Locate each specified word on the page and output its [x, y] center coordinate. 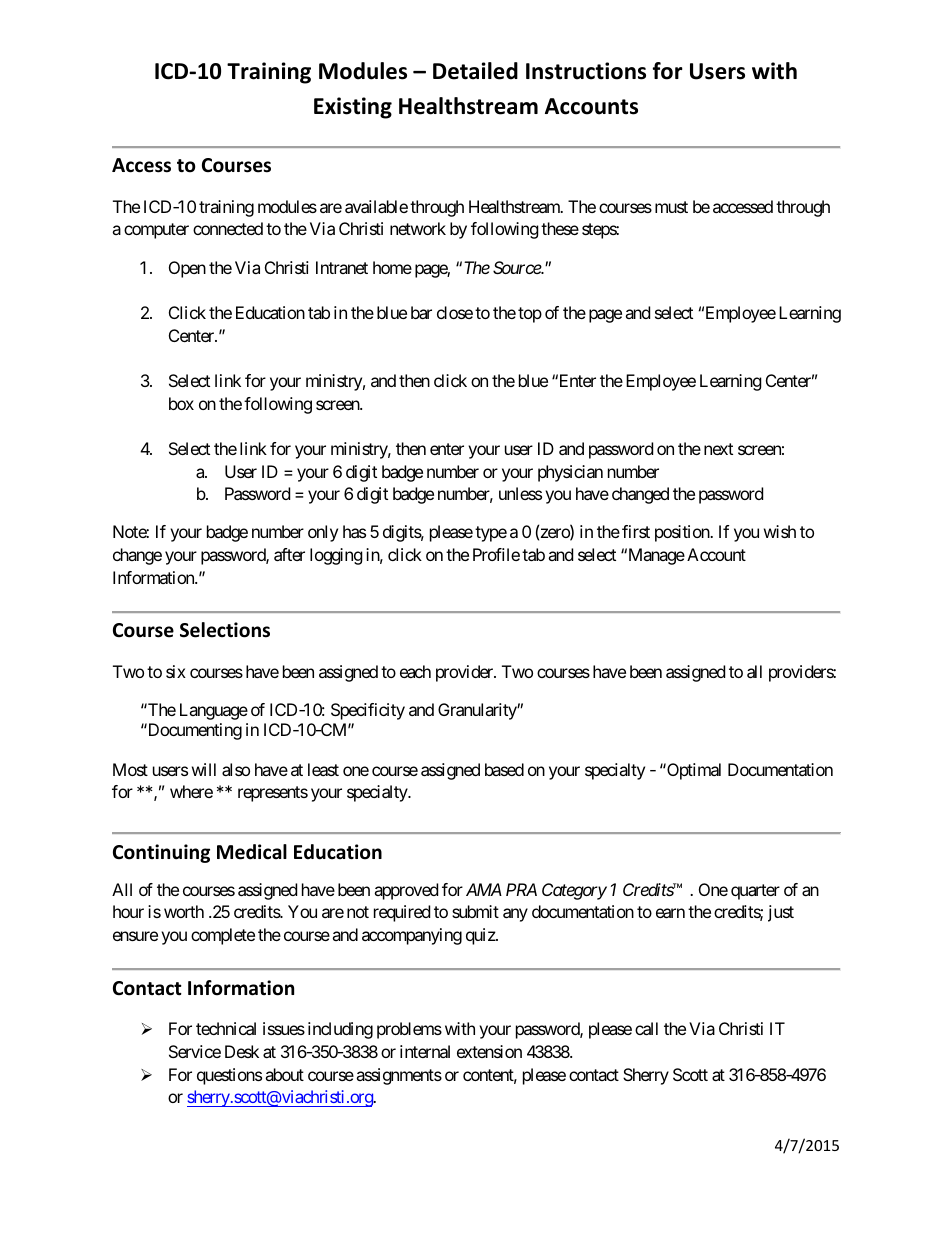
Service [195, 1051]
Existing [353, 108]
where [191, 791]
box [181, 403]
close [455, 312]
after [289, 554]
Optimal [693, 771]
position [683, 533]
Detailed [475, 71]
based [504, 769]
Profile [496, 554]
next [718, 449]
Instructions [586, 71]
